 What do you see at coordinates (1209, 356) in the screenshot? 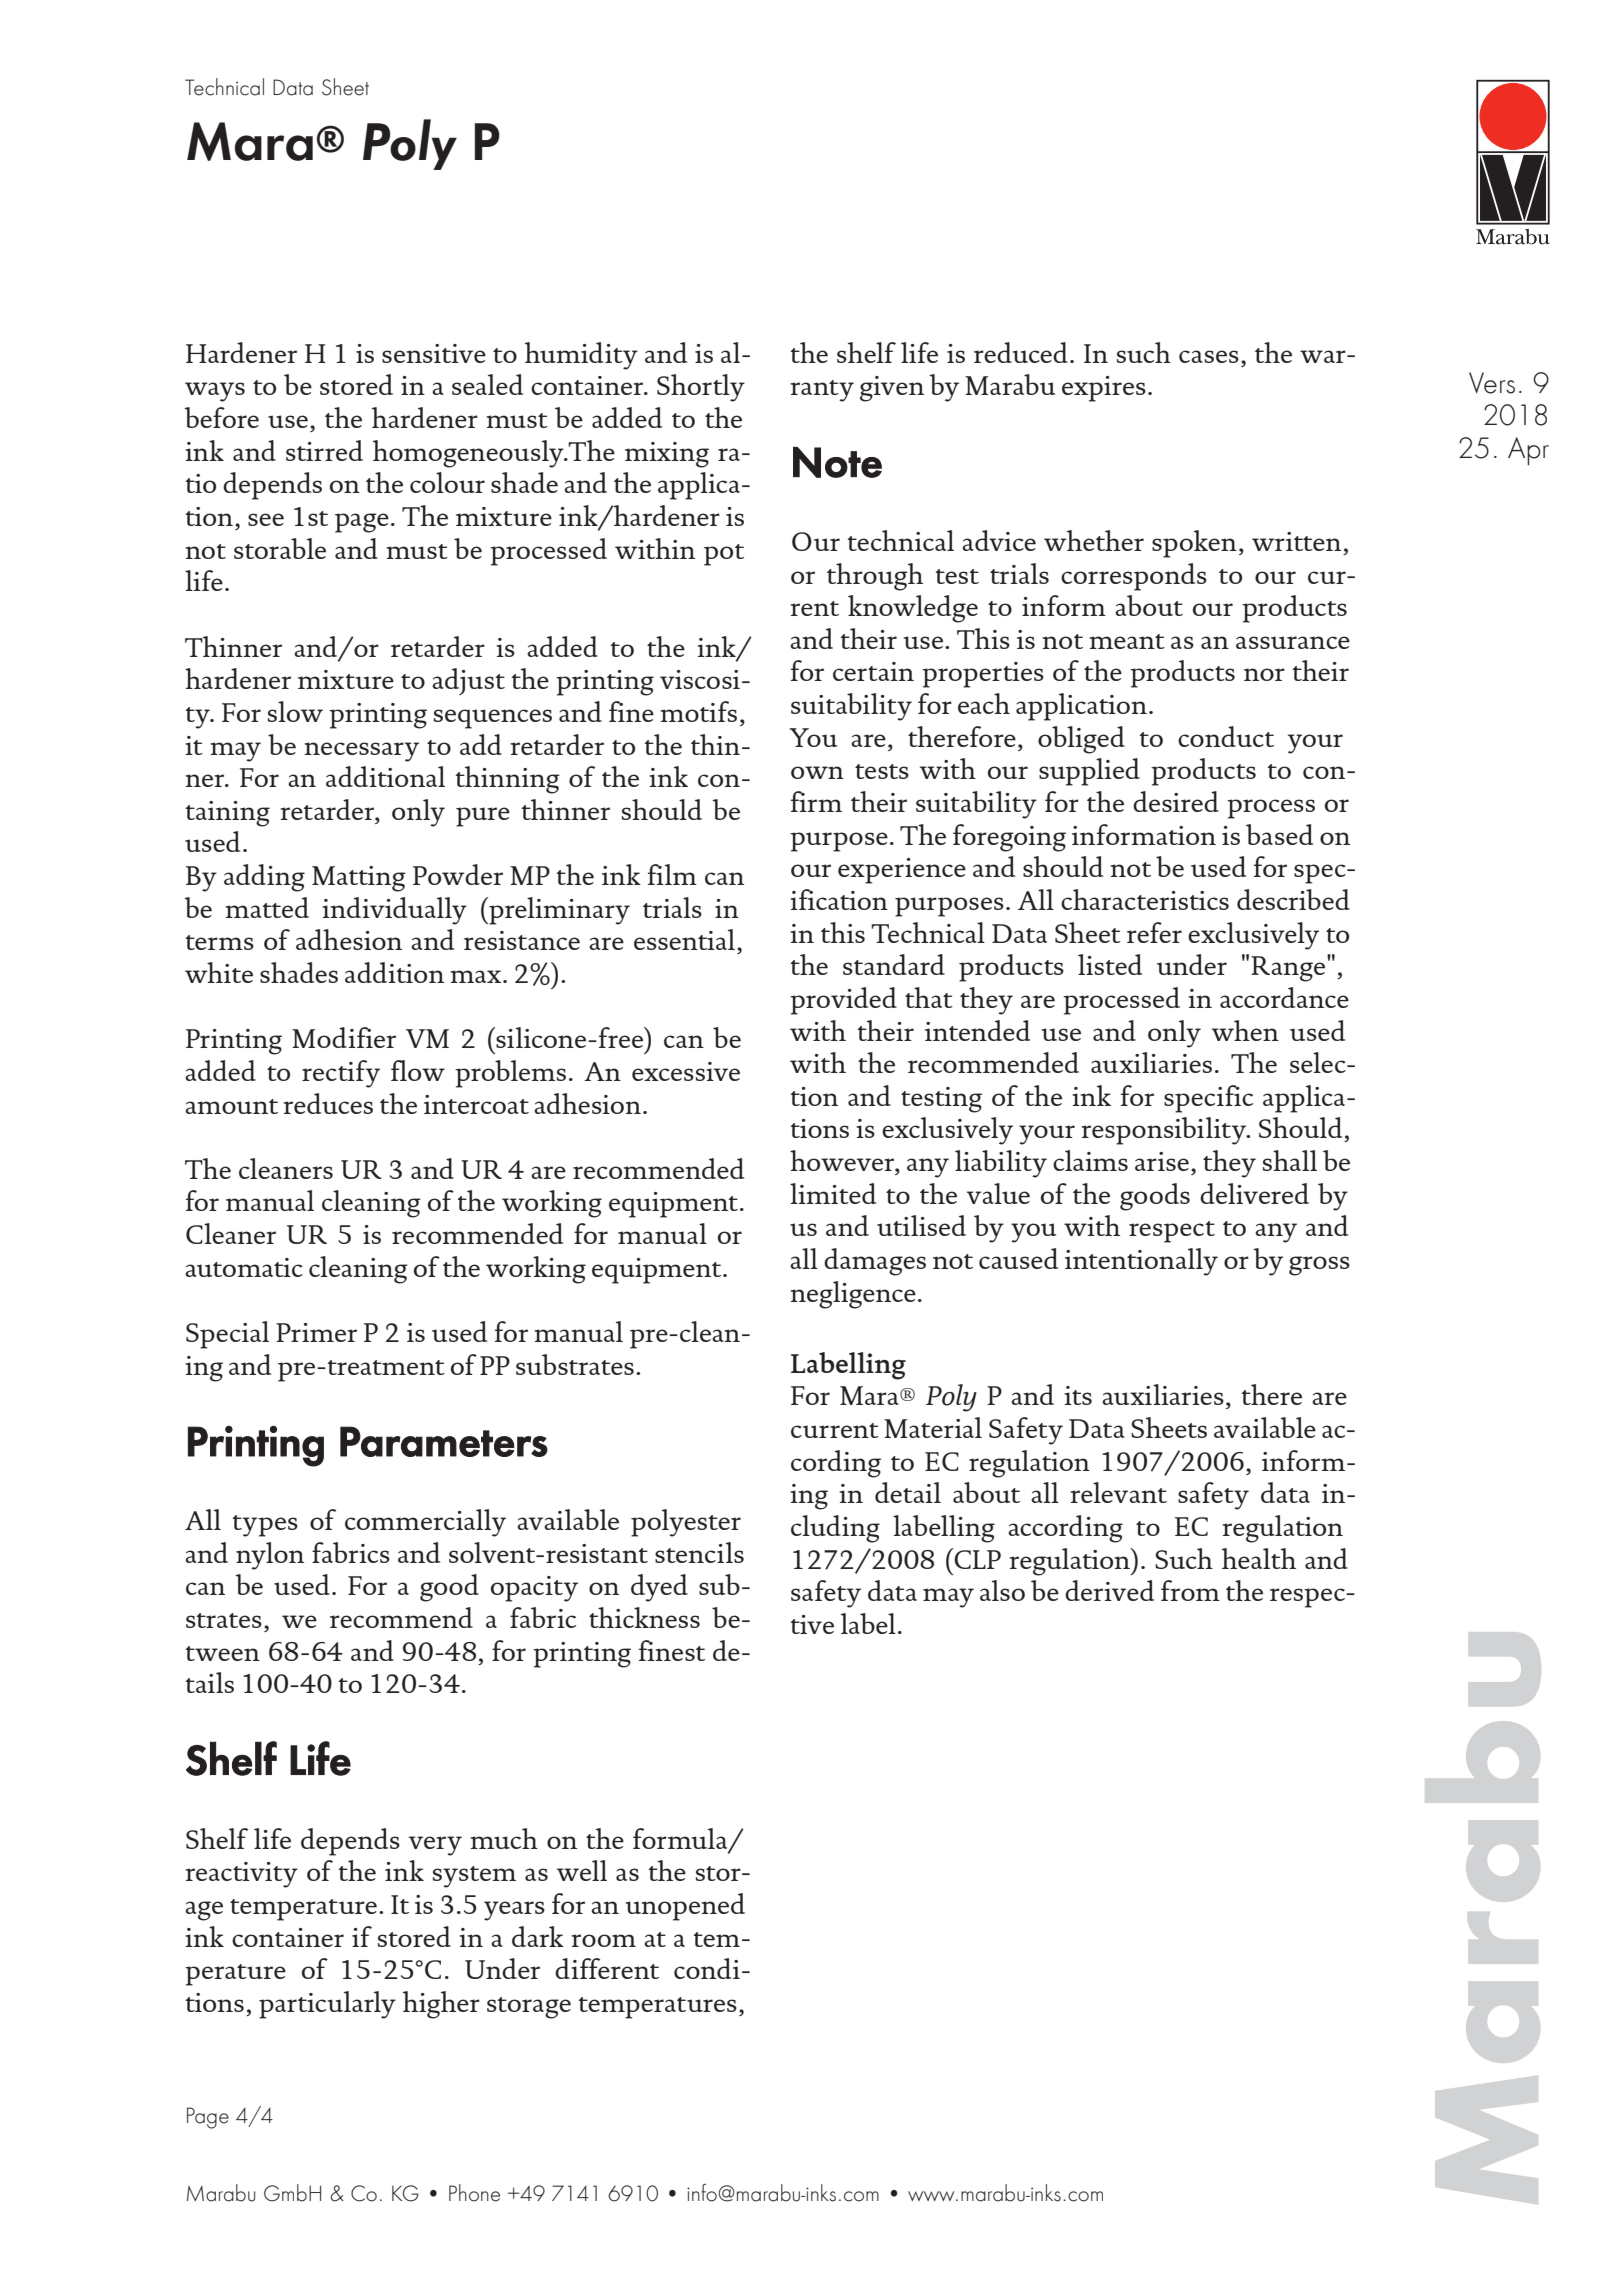
I see `cases` at bounding box center [1209, 356].
